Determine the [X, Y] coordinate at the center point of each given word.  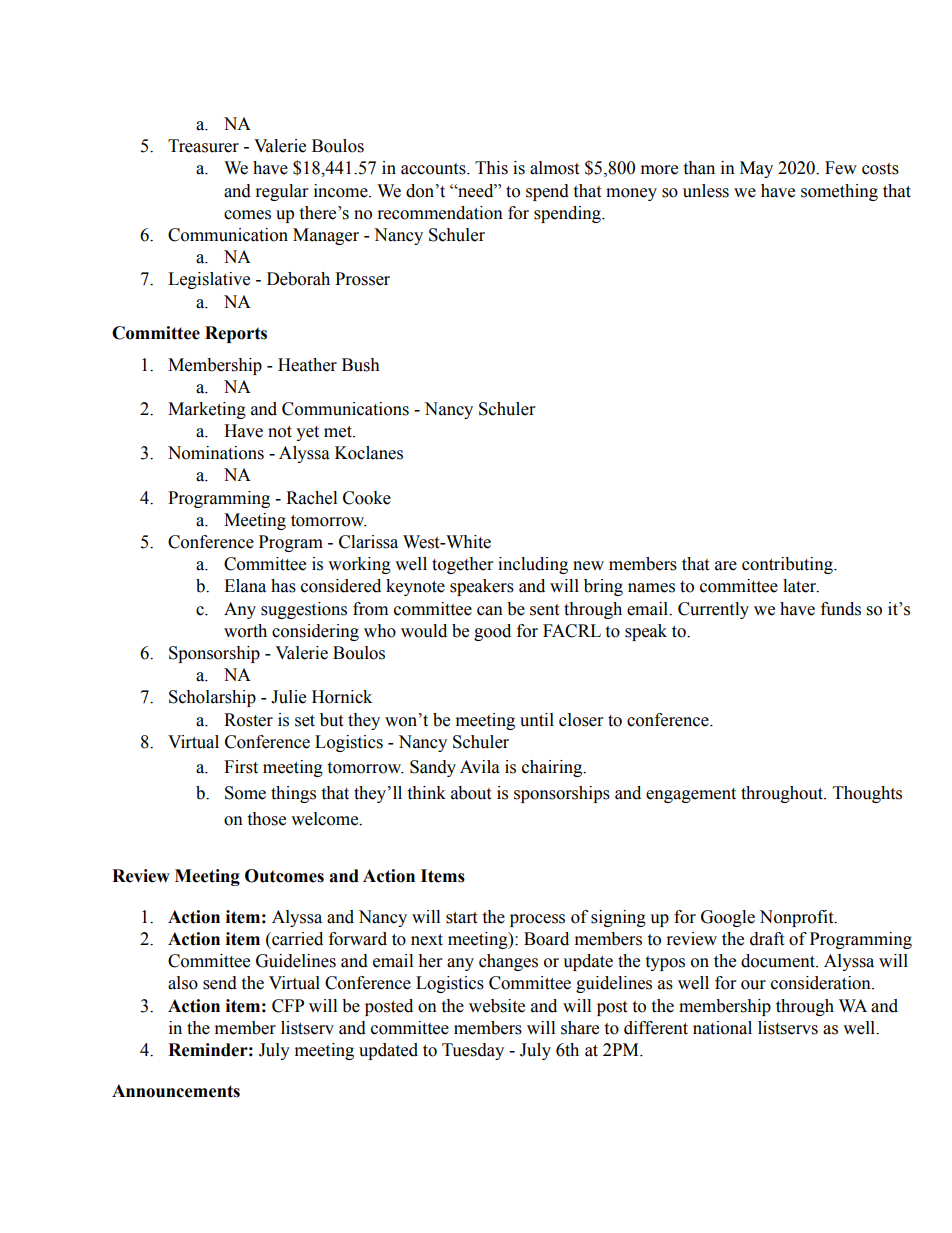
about [471, 793]
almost [554, 168]
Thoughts [867, 794]
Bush [361, 365]
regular [282, 192]
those [266, 819]
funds [841, 609]
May [756, 169]
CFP [288, 1006]
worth [245, 631]
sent [544, 610]
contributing [788, 565]
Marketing [207, 410]
